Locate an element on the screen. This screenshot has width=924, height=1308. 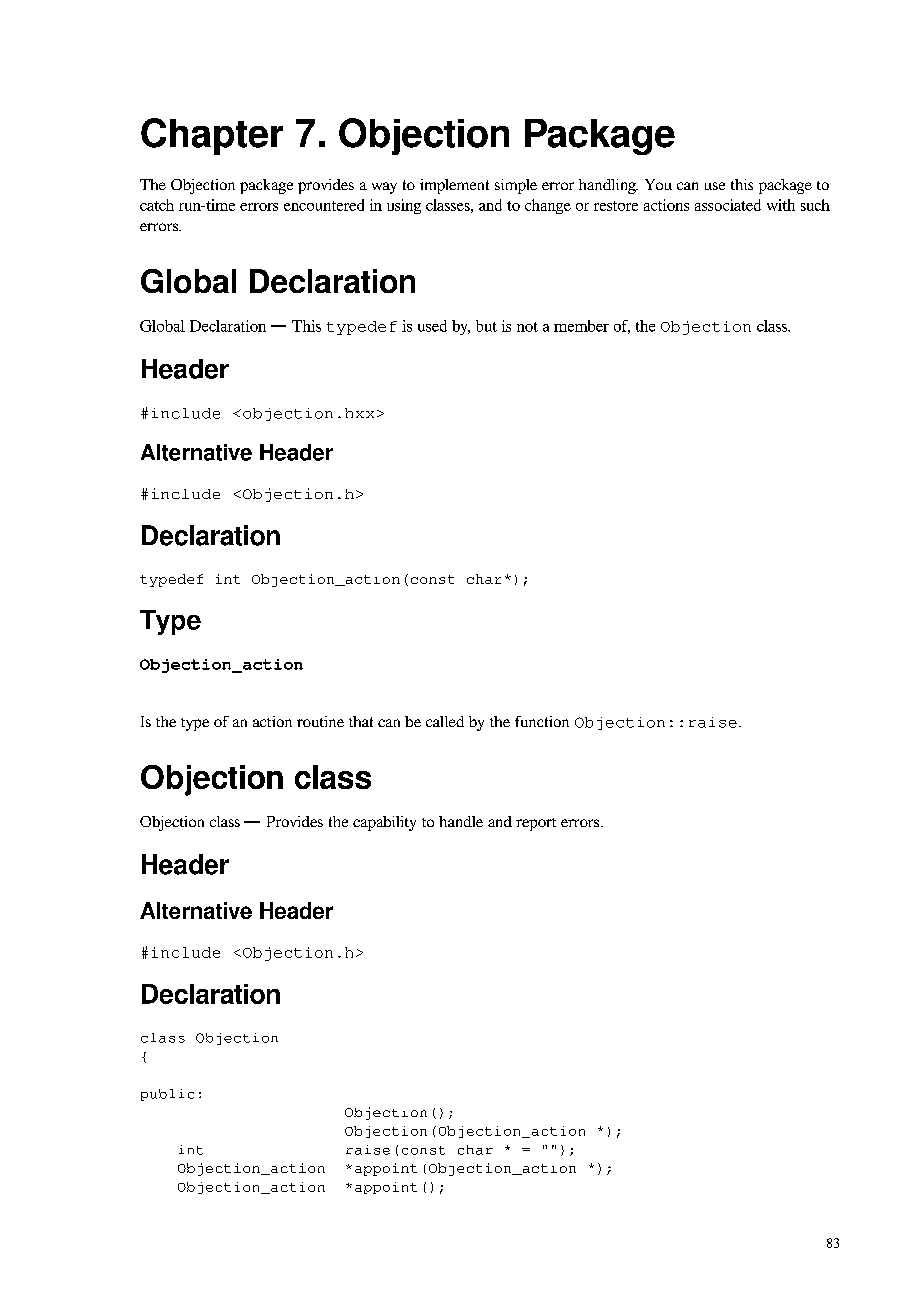
public is located at coordinates (167, 1095).
